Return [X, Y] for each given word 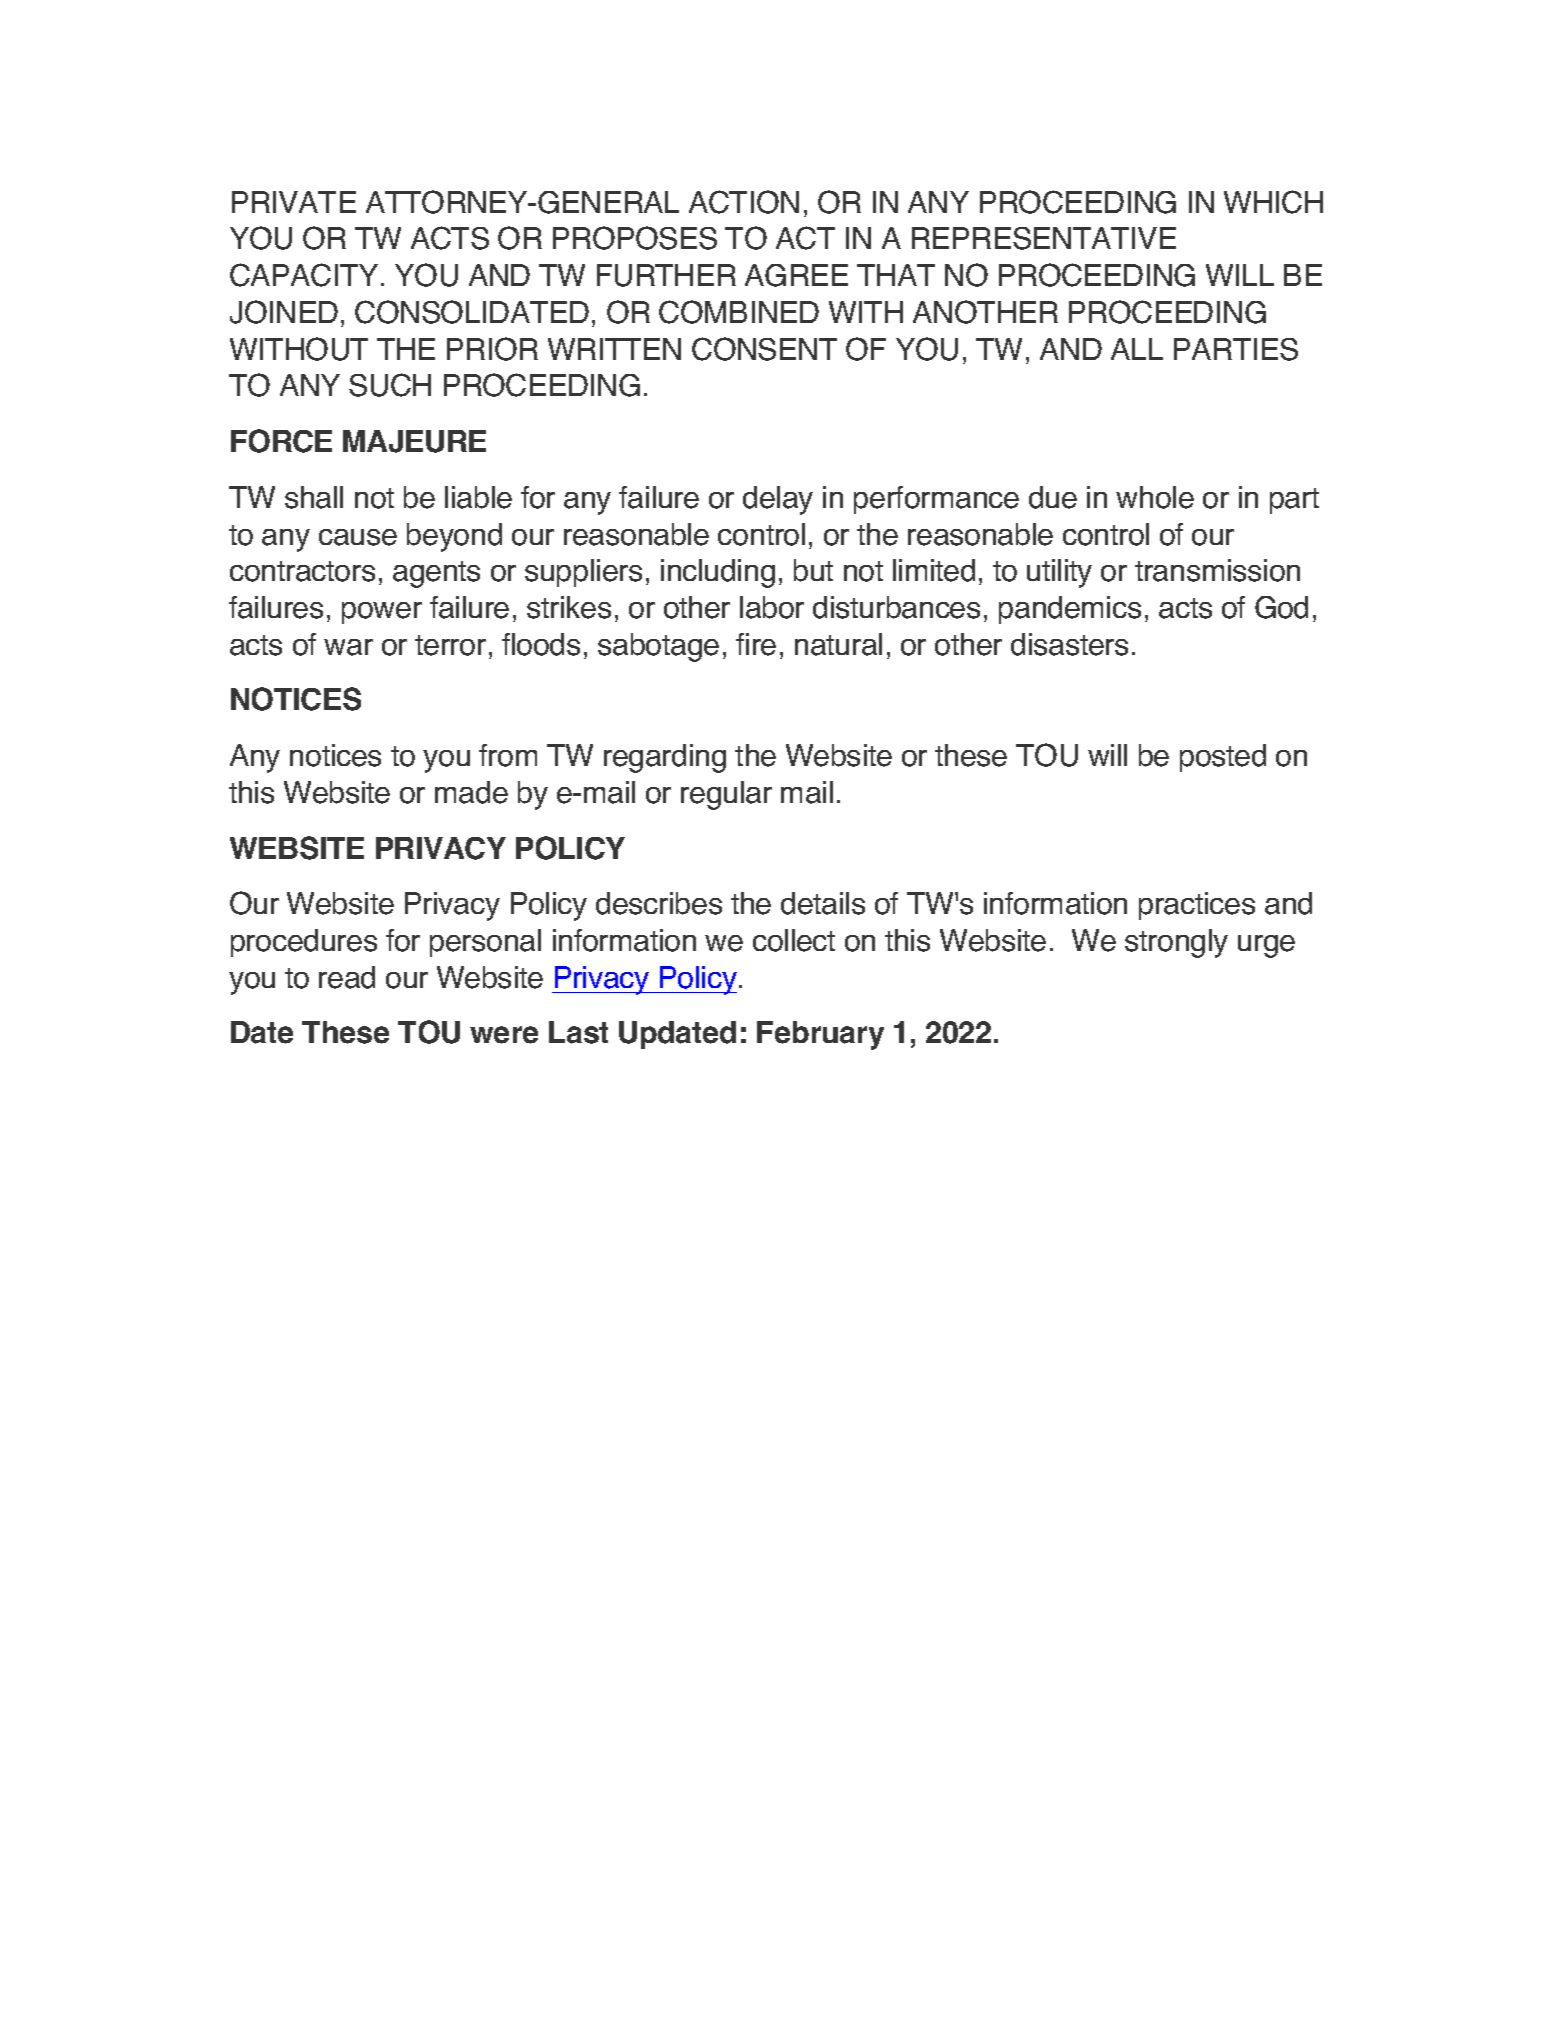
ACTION [744, 202]
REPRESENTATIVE [1044, 238]
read [347, 977]
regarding [665, 758]
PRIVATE [294, 202]
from [508, 755]
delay [778, 500]
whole [1155, 497]
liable [478, 497]
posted [1223, 758]
